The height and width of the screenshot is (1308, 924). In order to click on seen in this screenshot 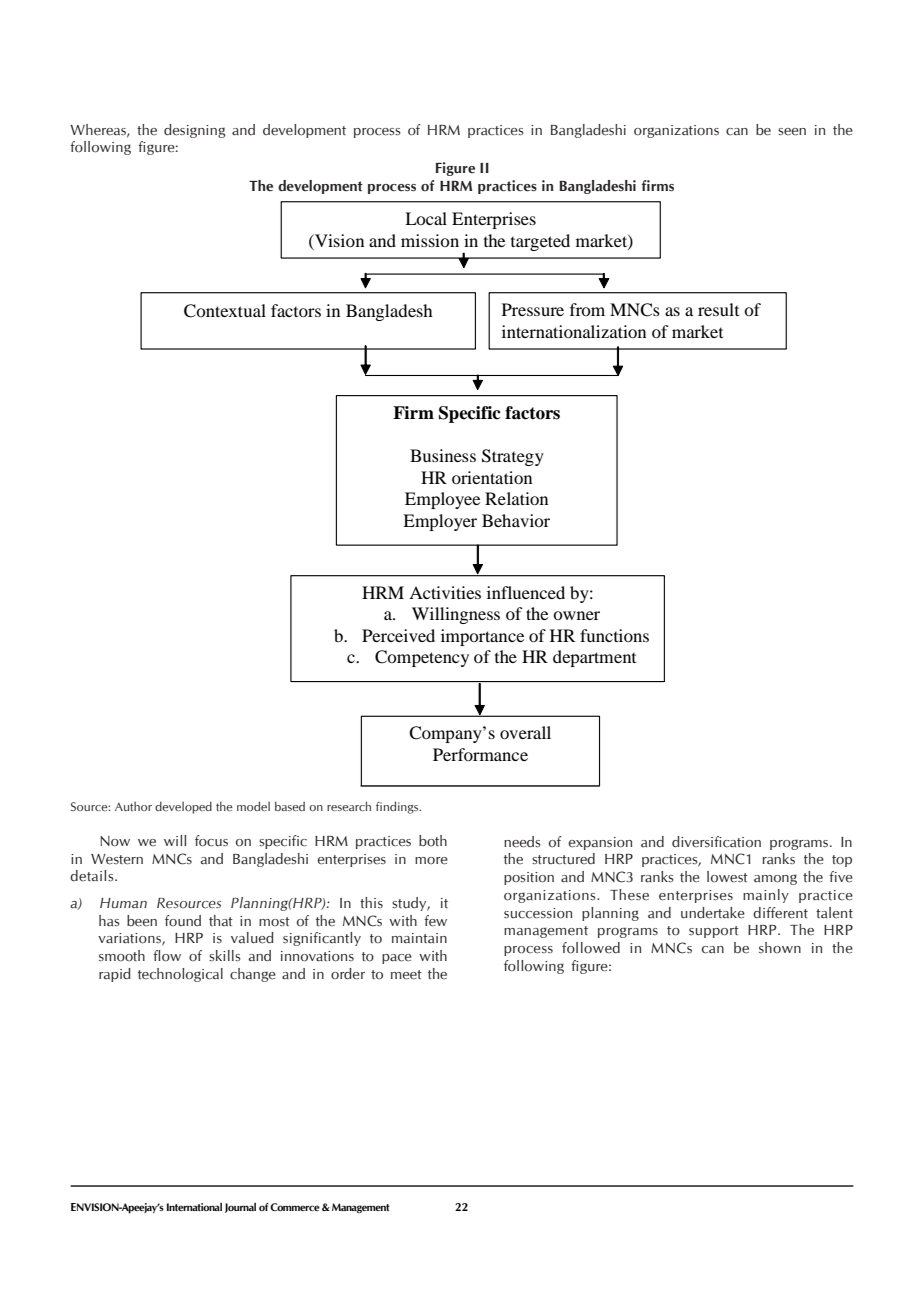, I will do `click(792, 132)`.
